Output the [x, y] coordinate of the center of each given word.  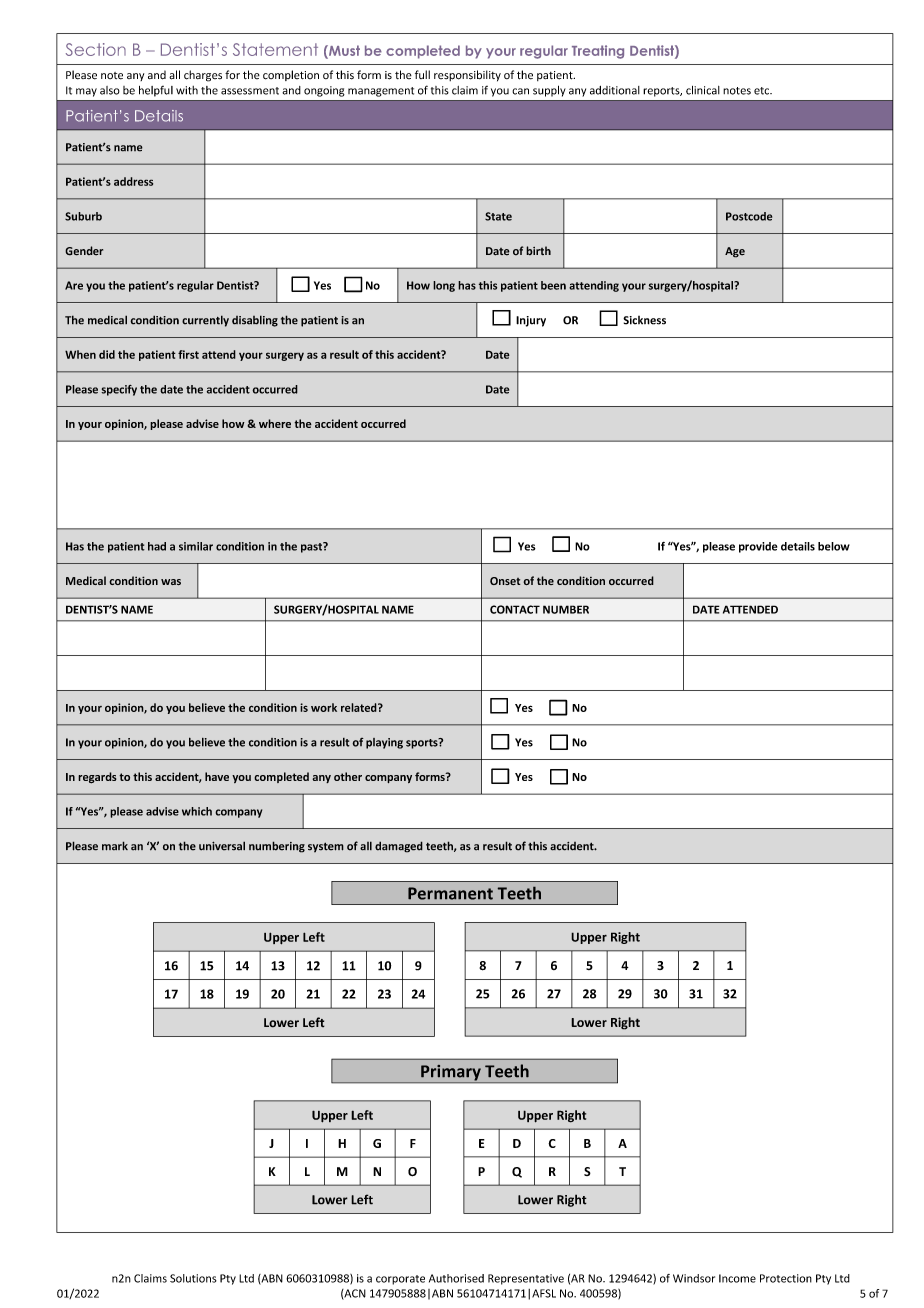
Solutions [193, 1278]
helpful [156, 91]
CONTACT [515, 609]
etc [763, 91]
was [171, 582]
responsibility [467, 76]
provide [758, 547]
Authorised [456, 1278]
